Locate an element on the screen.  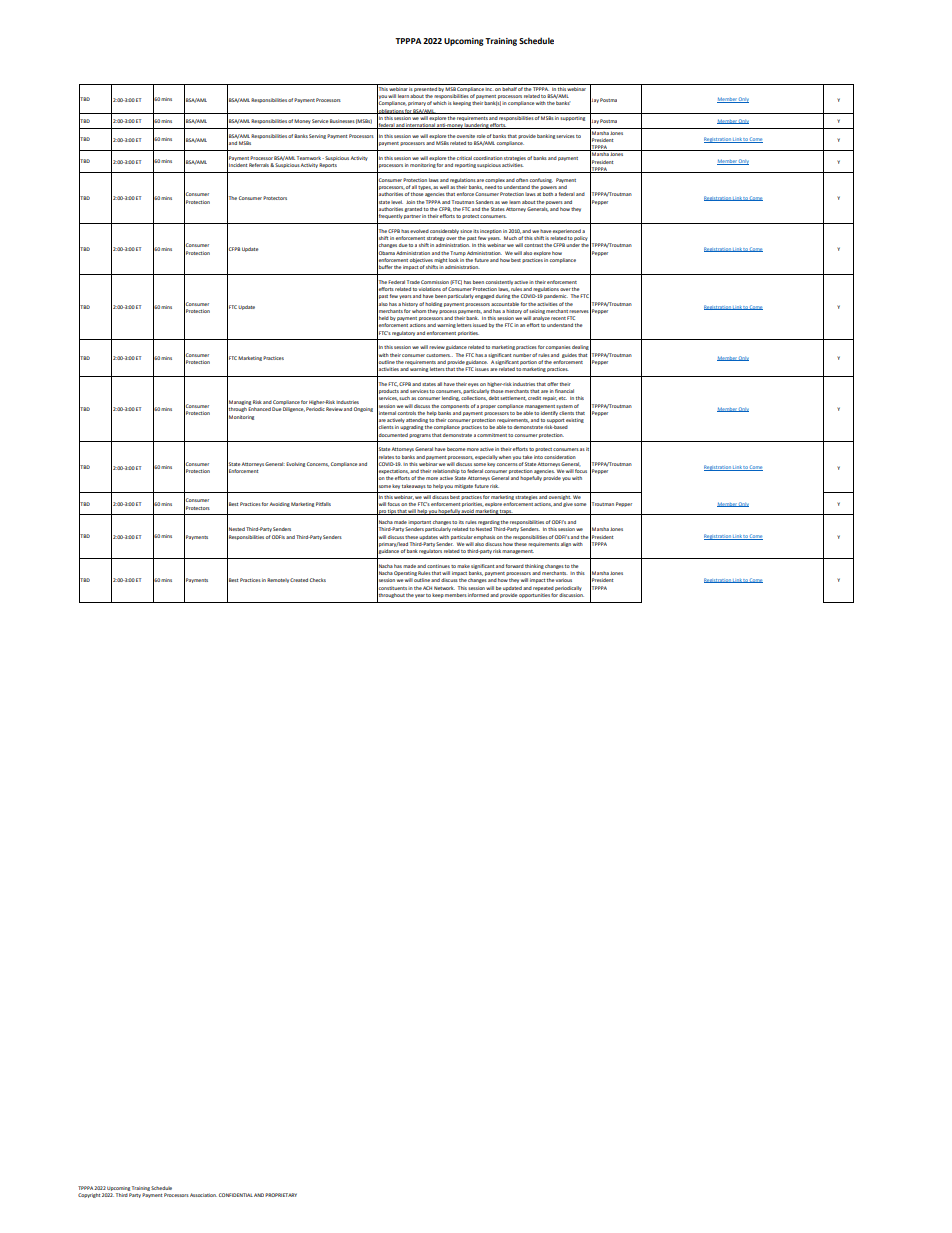
Association is located at coordinates (203, 1195).
